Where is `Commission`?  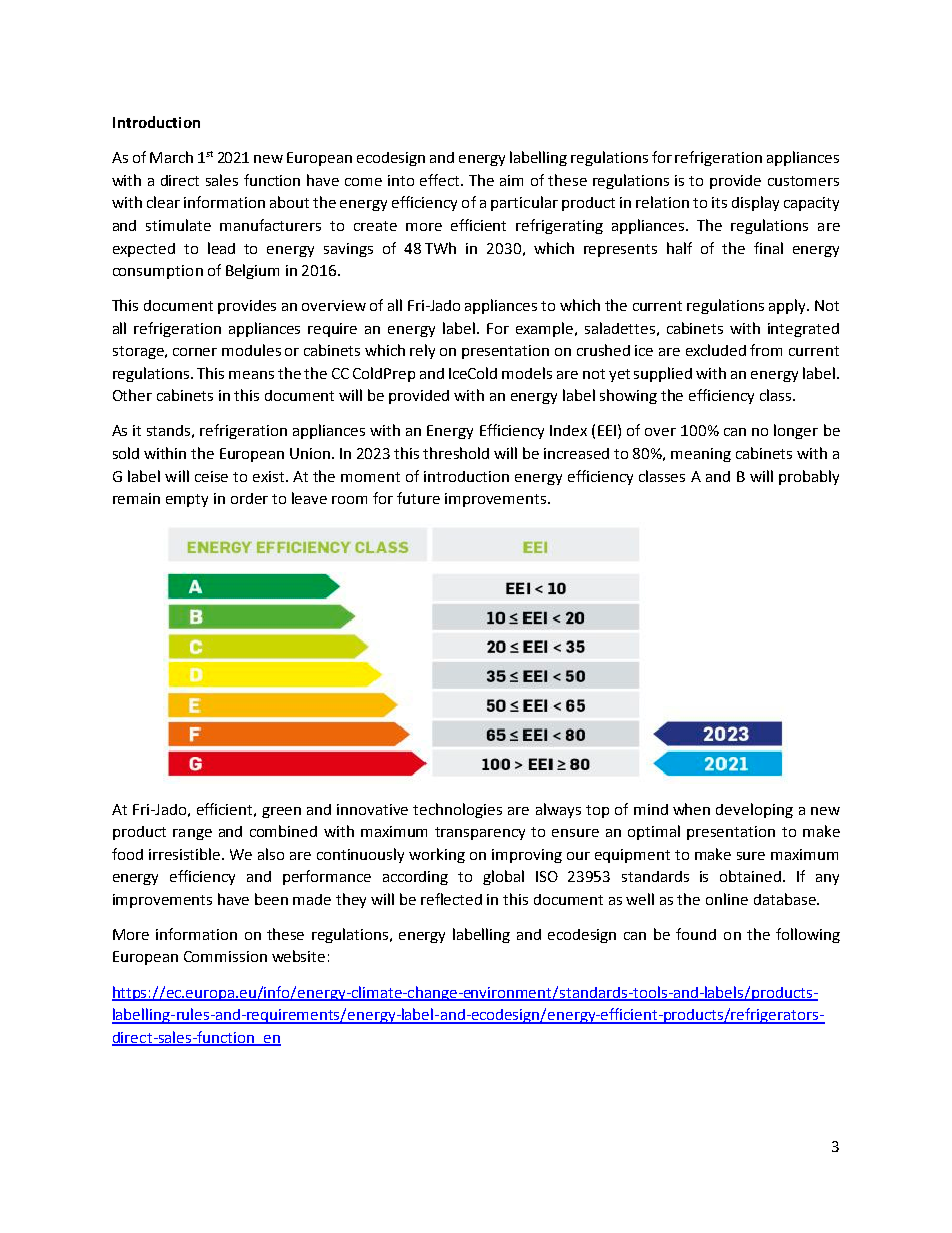 Commission is located at coordinates (225, 956).
